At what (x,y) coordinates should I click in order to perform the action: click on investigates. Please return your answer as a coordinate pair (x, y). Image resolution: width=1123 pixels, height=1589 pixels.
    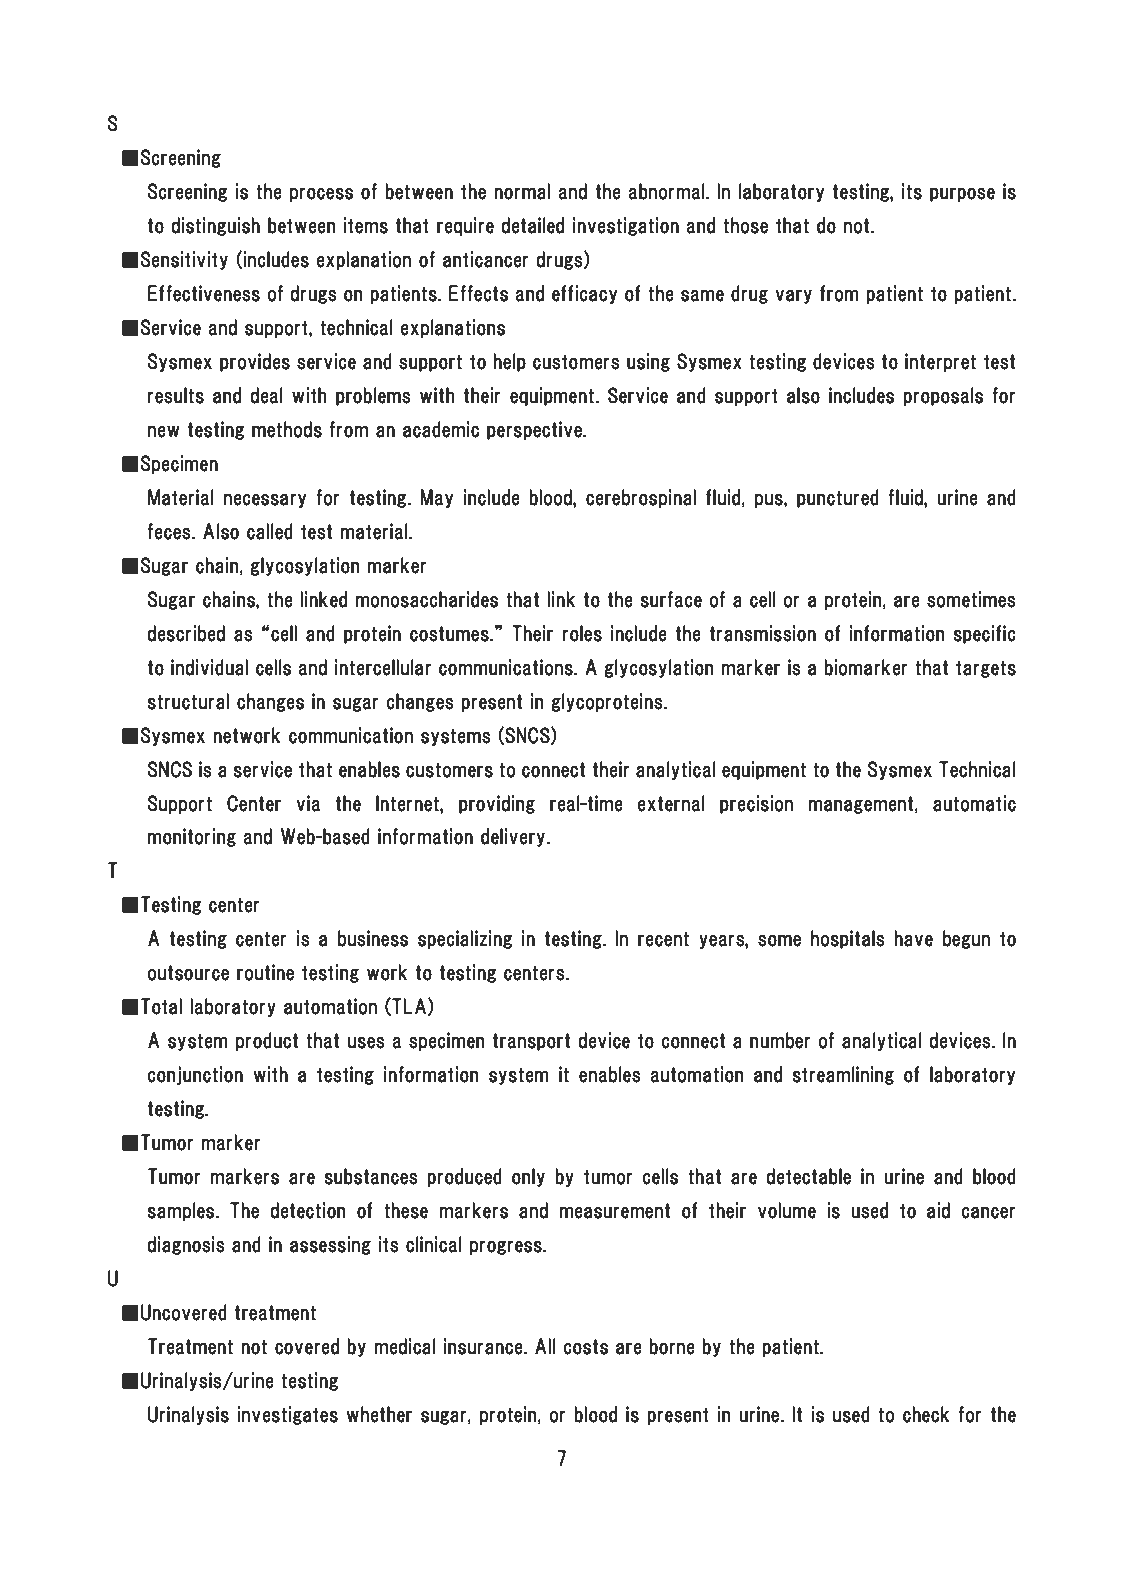
    Looking at the image, I should click on (287, 1415).
